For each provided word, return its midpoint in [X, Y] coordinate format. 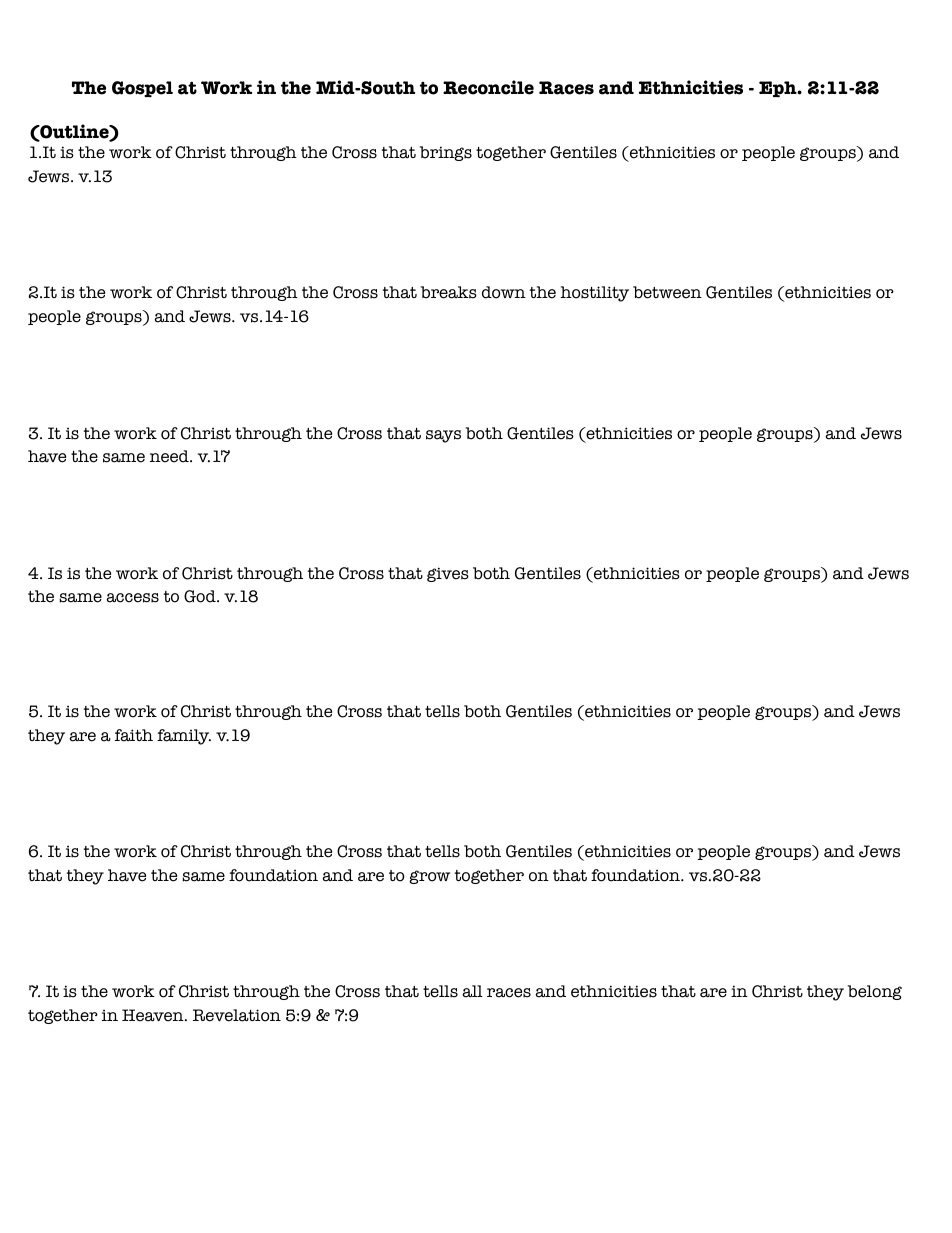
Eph [779, 89]
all [472, 991]
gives [448, 574]
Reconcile [488, 87]
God [201, 596]
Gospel [142, 89]
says [443, 436]
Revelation [237, 1015]
